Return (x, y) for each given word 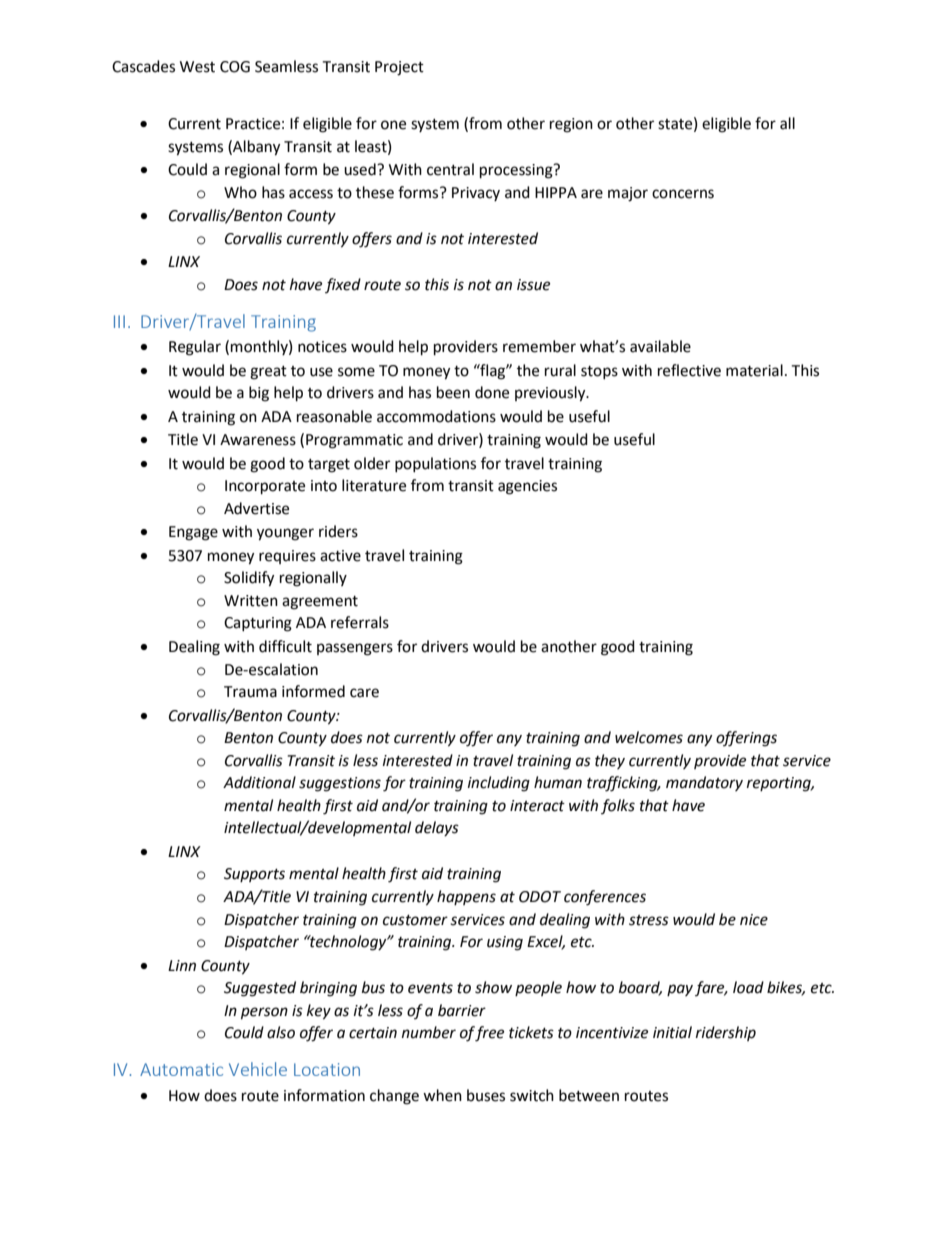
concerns (683, 194)
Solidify (249, 579)
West (197, 67)
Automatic (181, 1069)
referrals (360, 622)
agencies (527, 487)
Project (399, 68)
